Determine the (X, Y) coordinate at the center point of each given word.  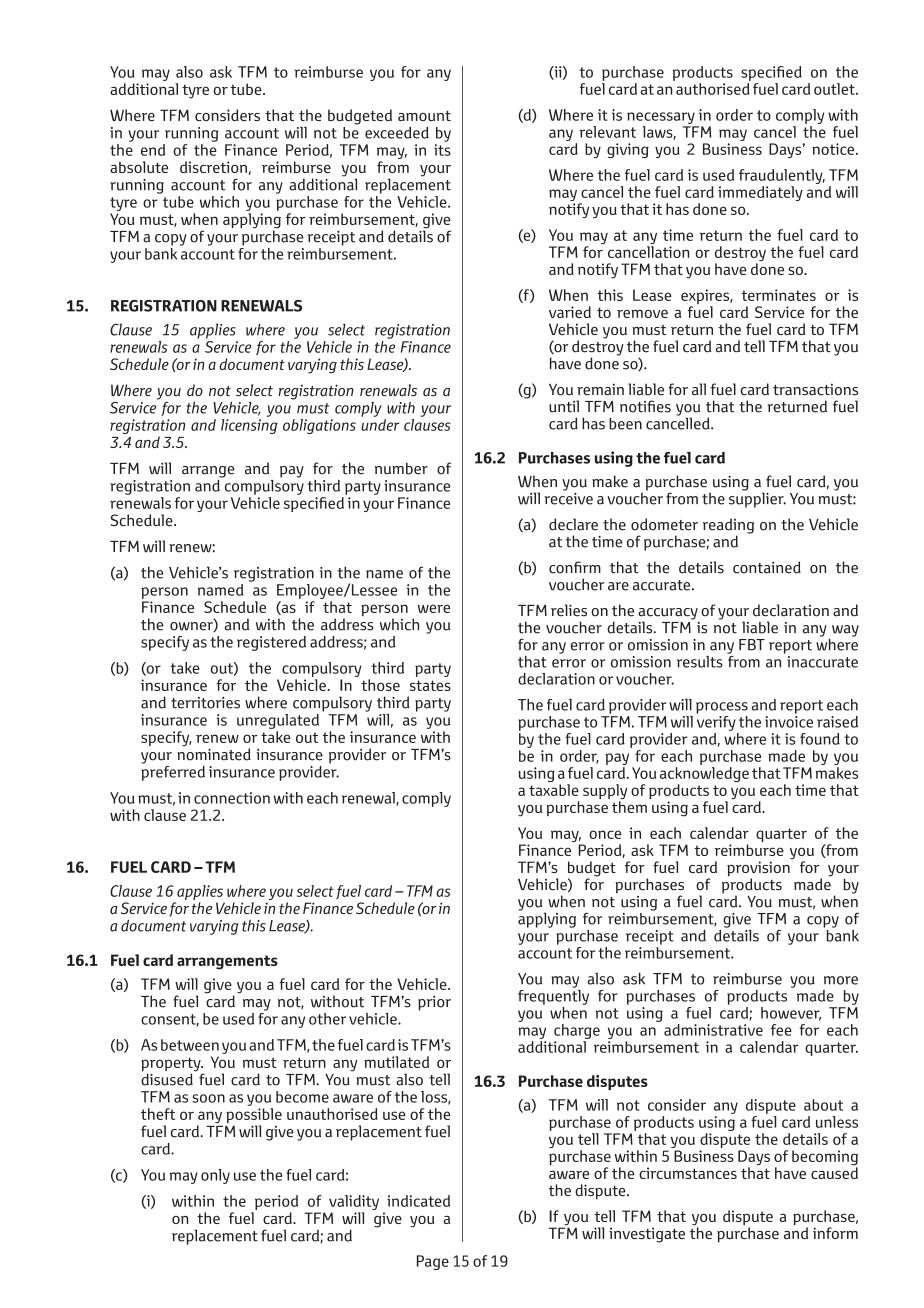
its (442, 150)
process (722, 708)
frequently (553, 996)
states (430, 685)
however (791, 1014)
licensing (249, 425)
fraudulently (782, 178)
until (564, 406)
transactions (815, 389)
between (190, 1045)
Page (433, 1262)
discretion (213, 167)
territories (205, 703)
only (215, 1176)
